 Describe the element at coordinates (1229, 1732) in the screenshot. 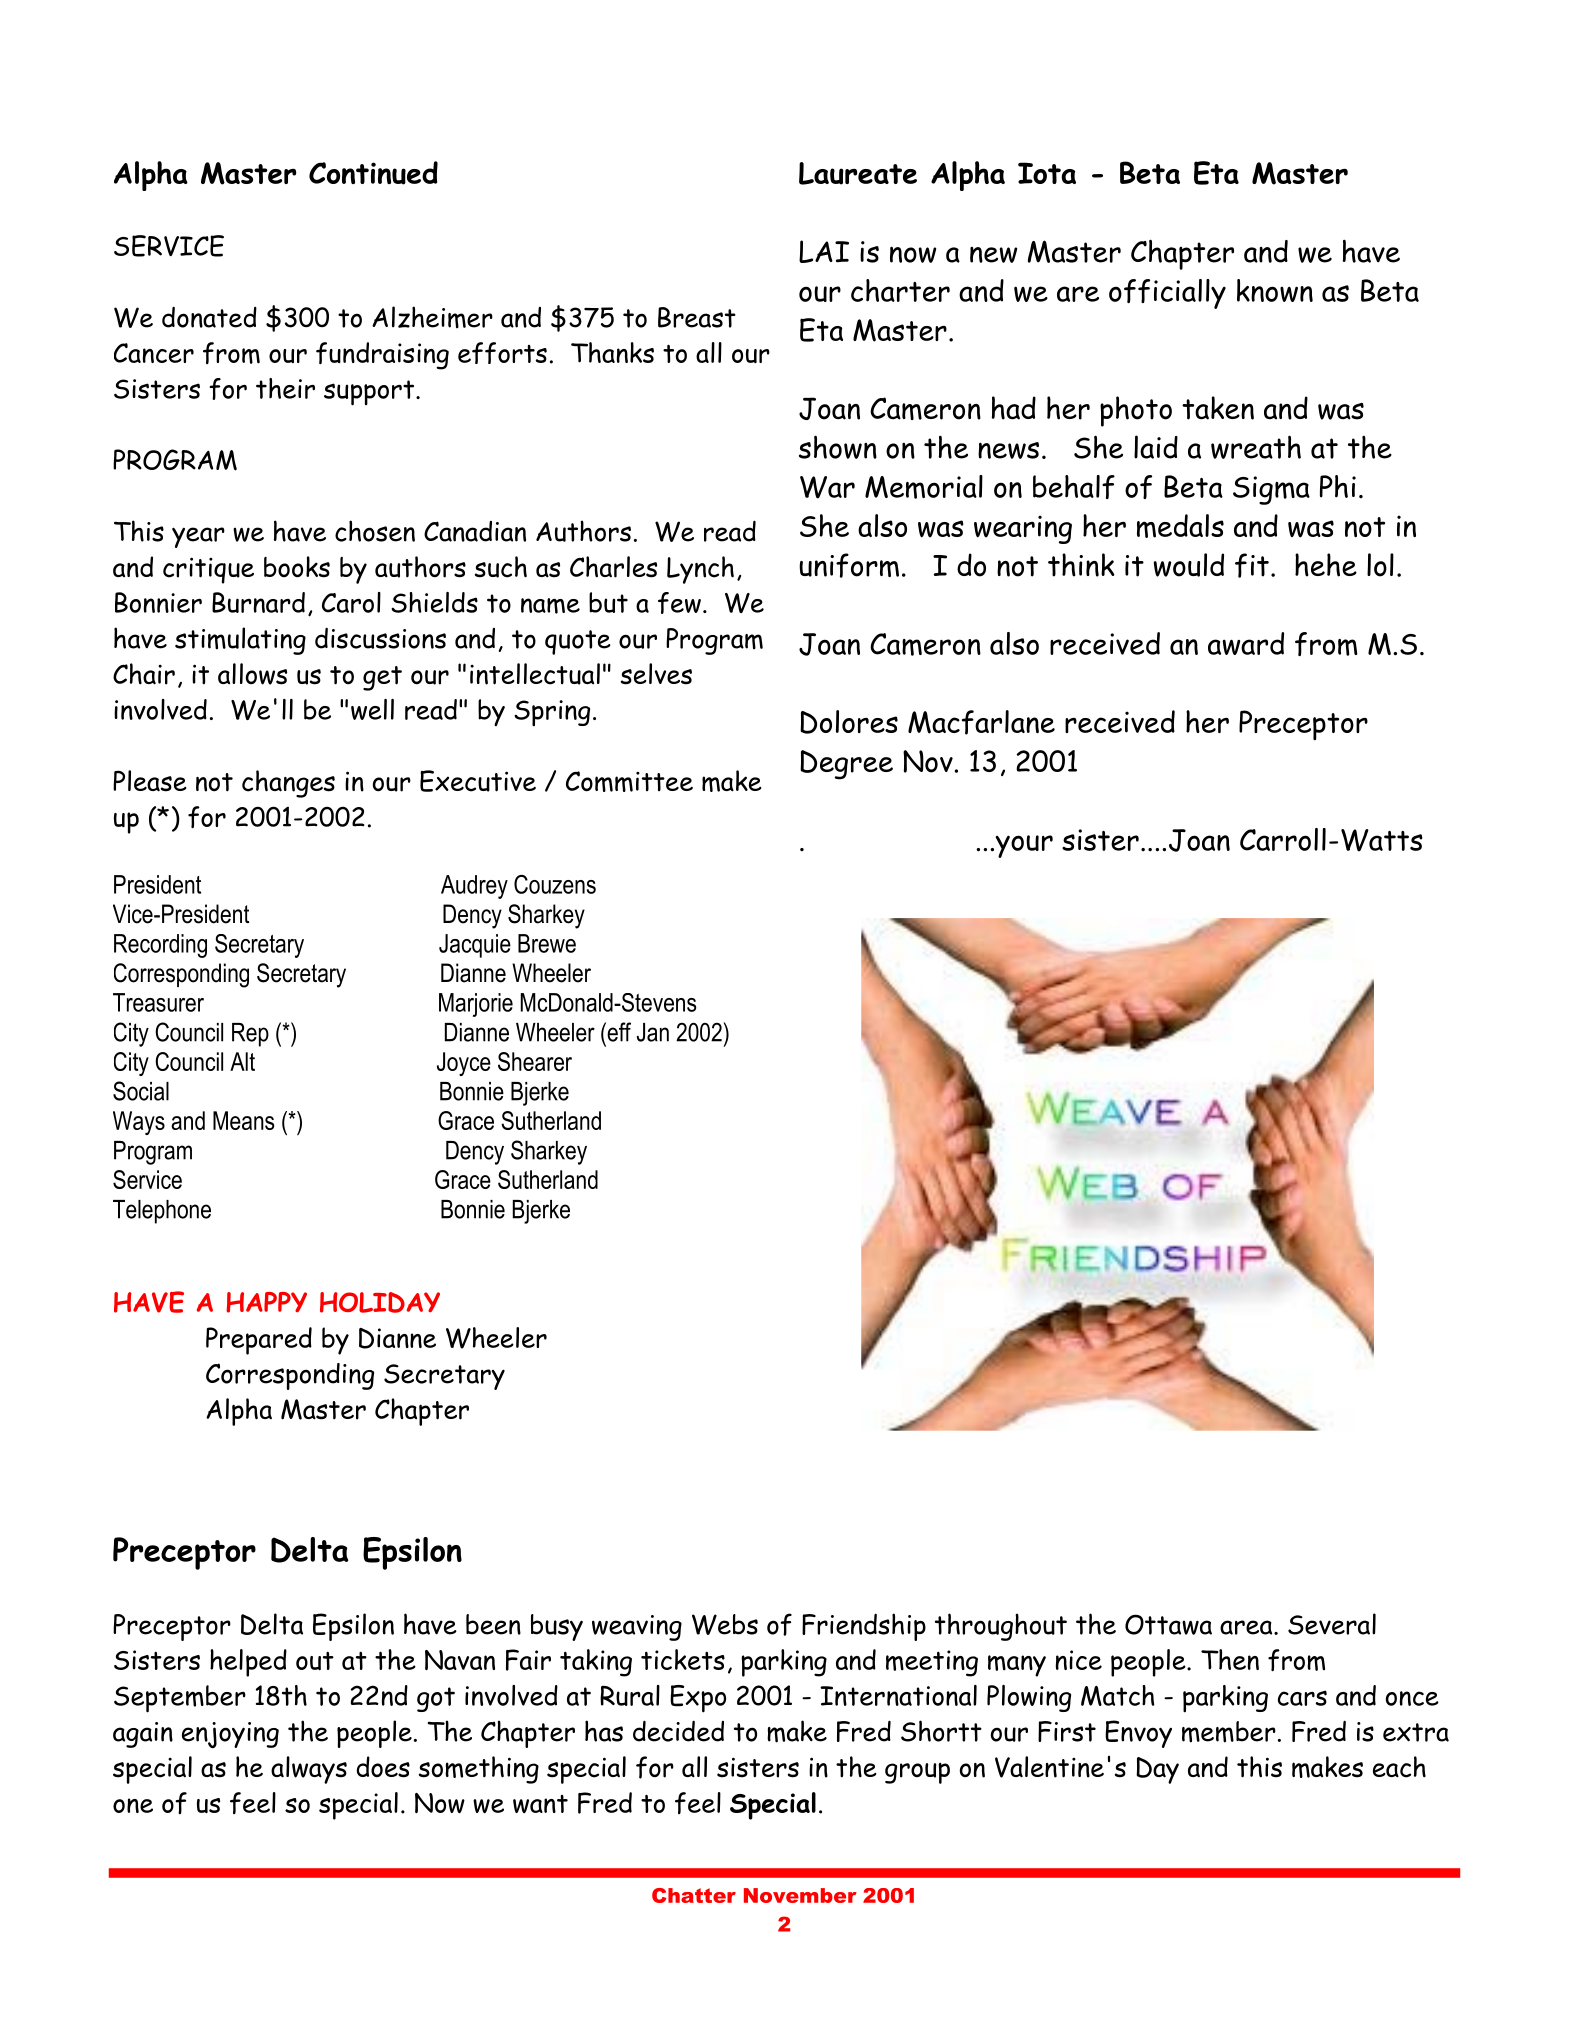

I see `member` at that location.
